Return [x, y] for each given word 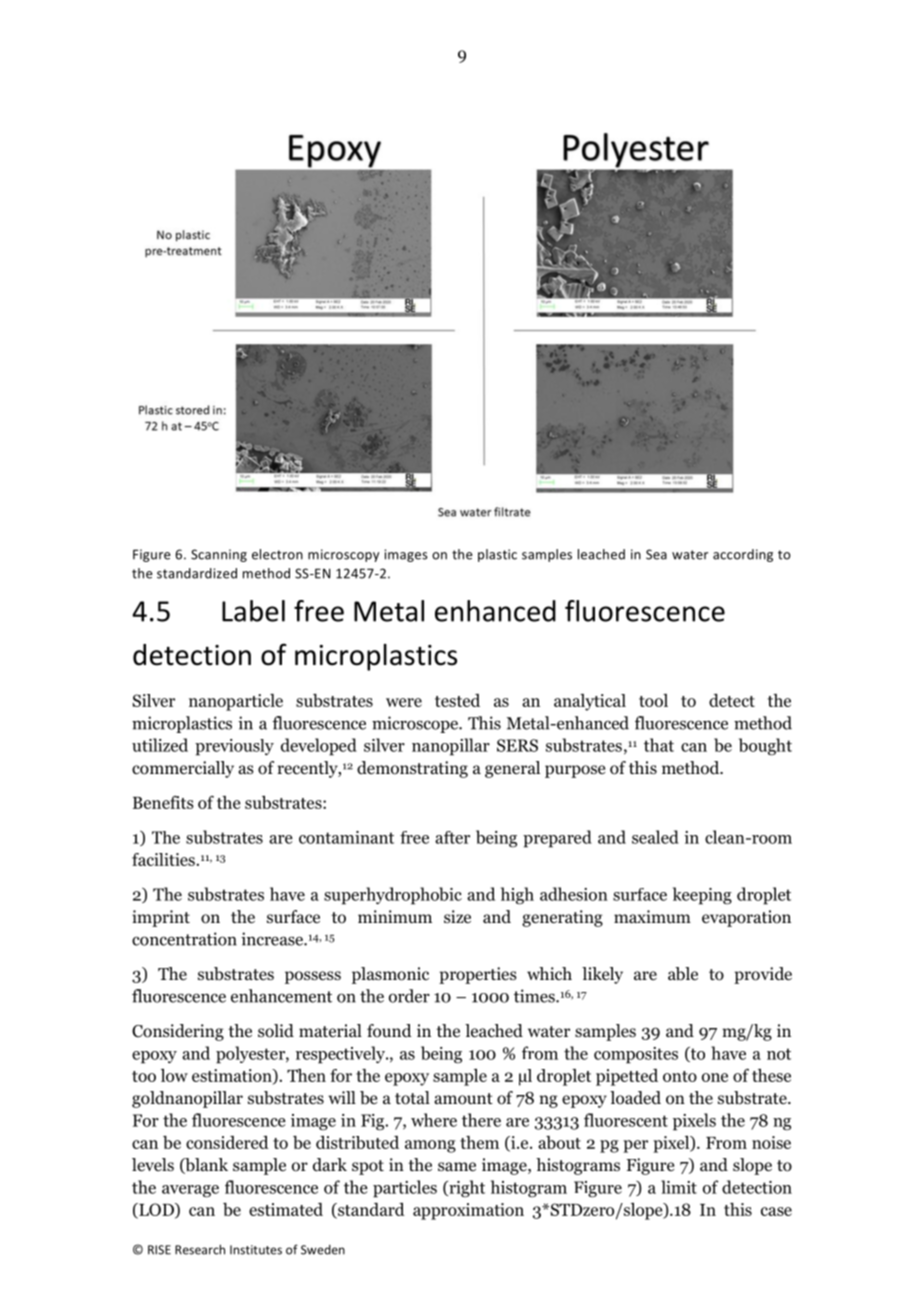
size [457, 916]
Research [200, 1249]
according [743, 555]
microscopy [343, 555]
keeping [702, 896]
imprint [161, 918]
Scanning [219, 555]
